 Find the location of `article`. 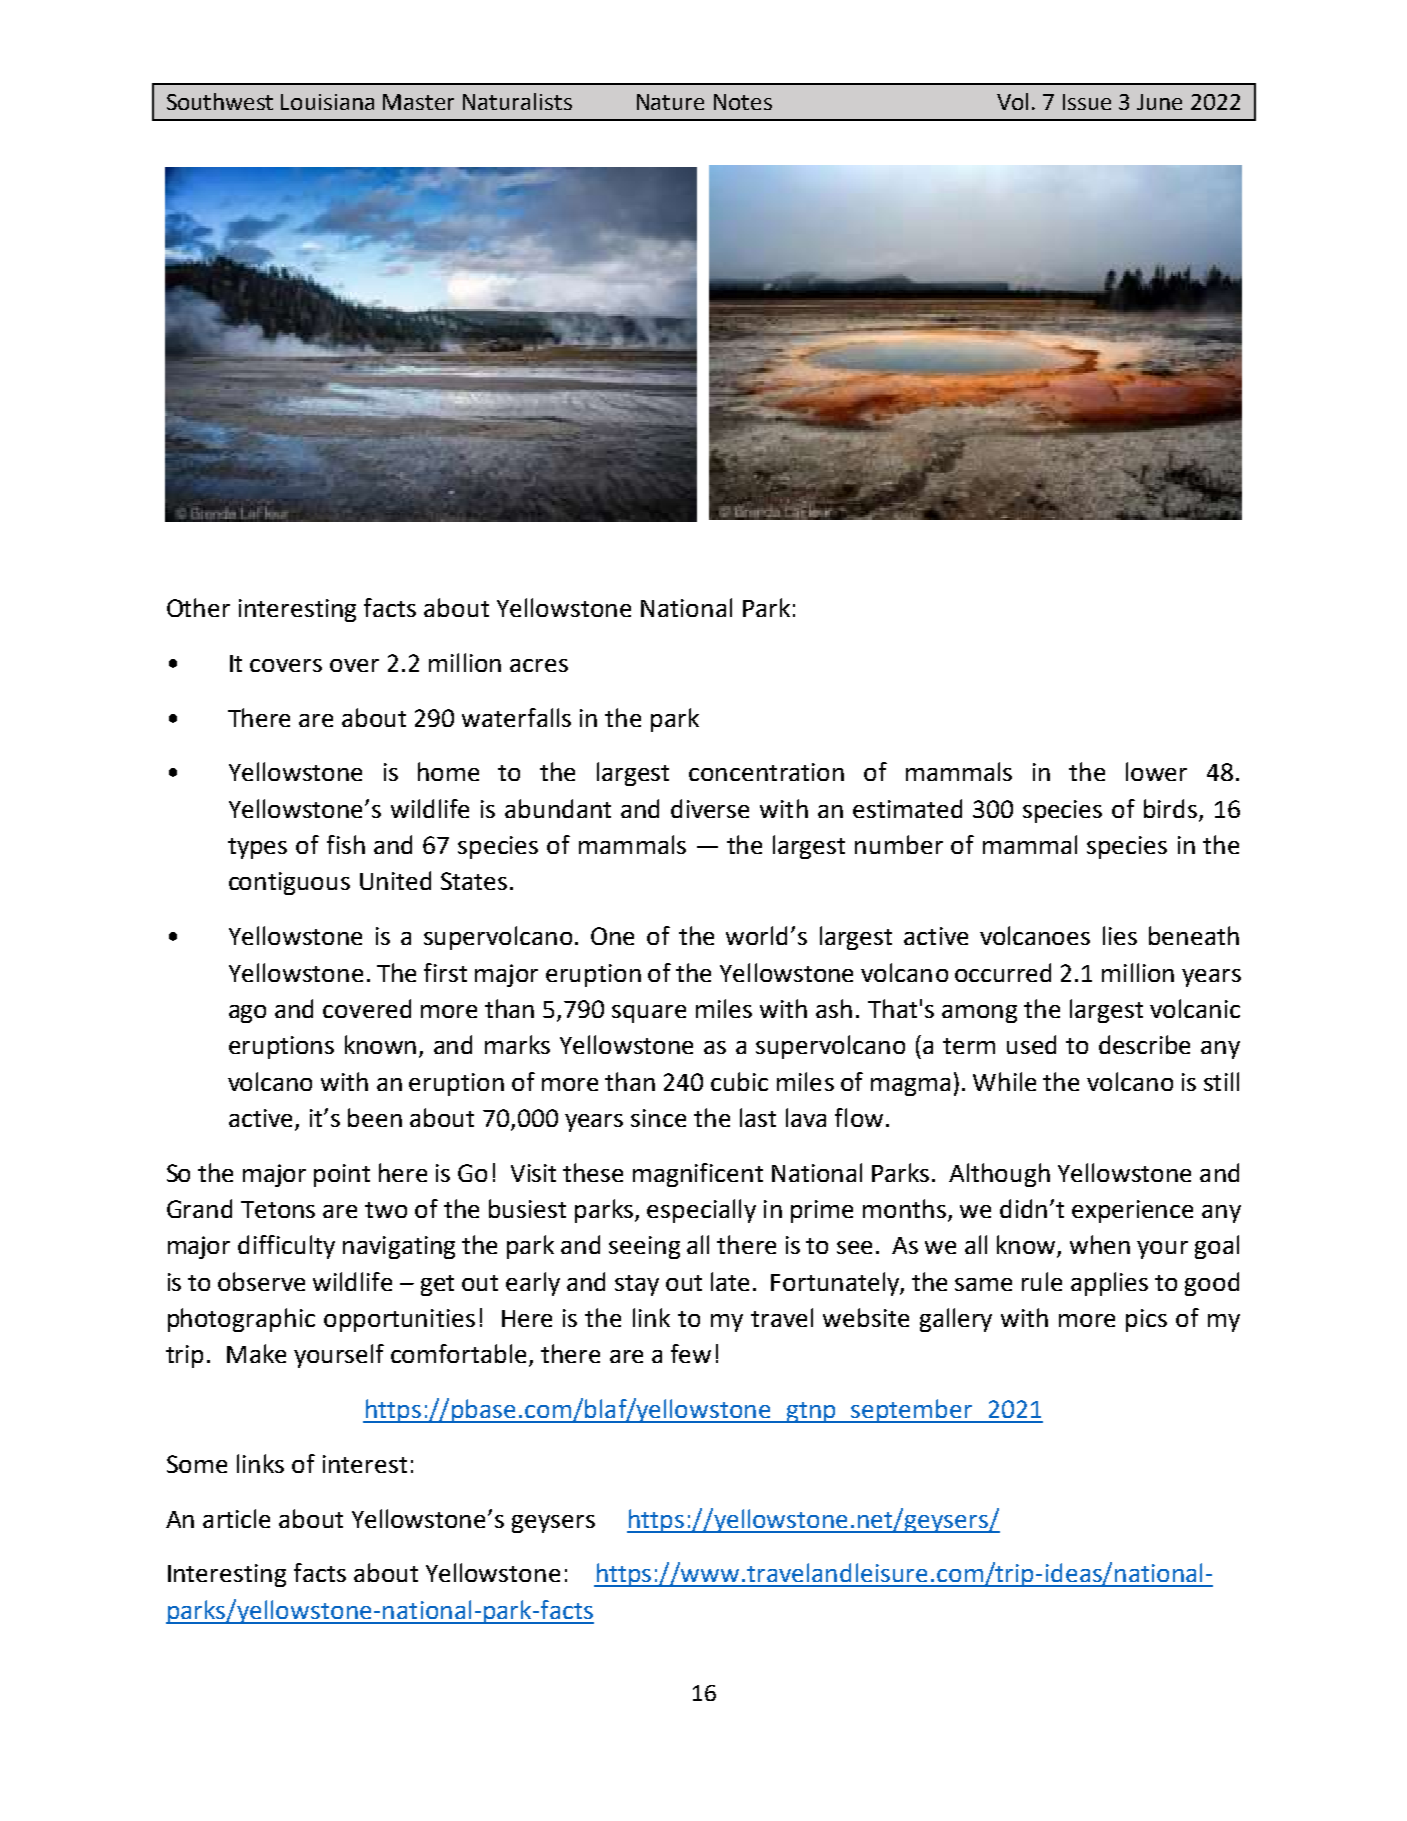

article is located at coordinates (236, 1518).
